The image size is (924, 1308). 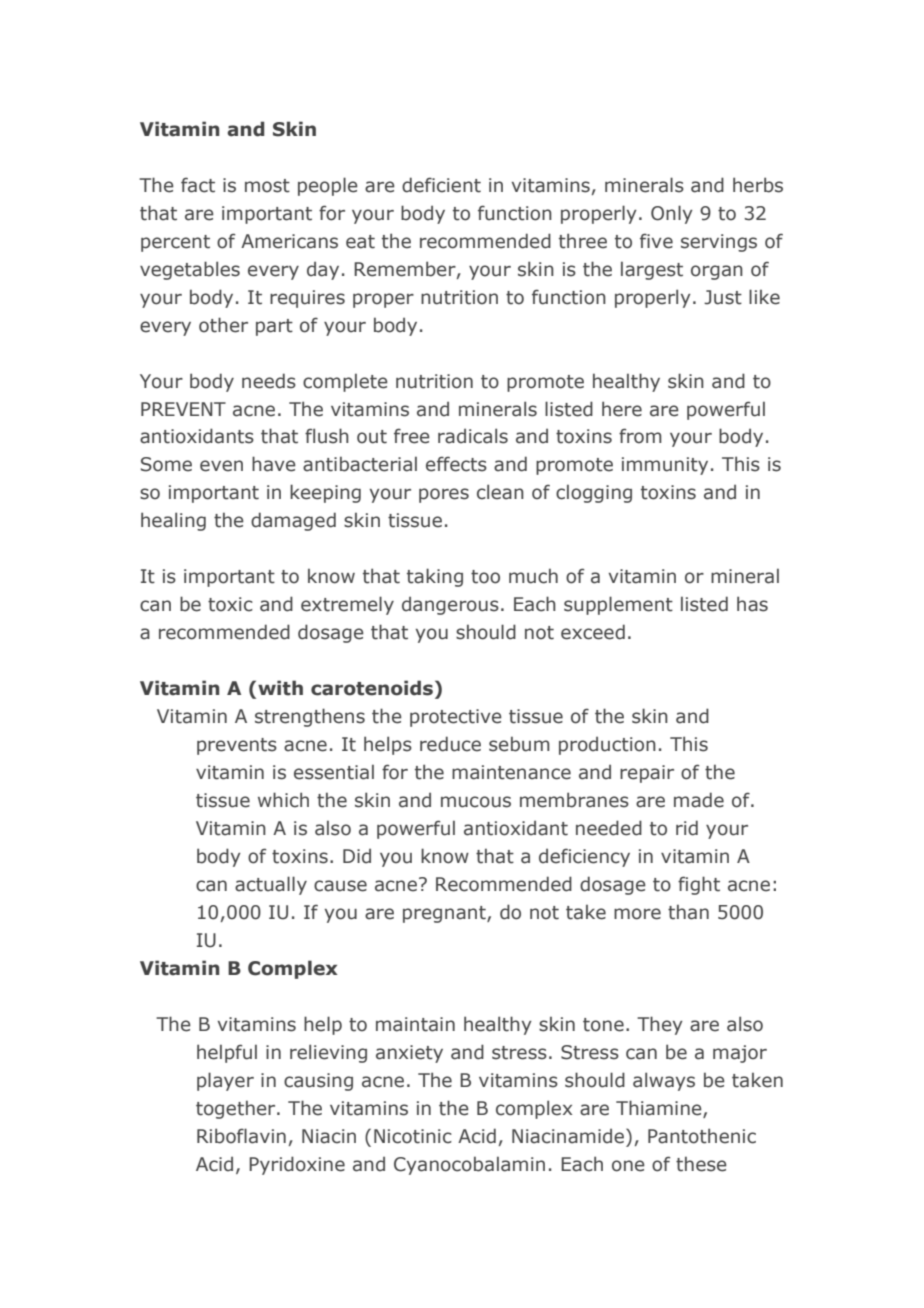 What do you see at coordinates (469, 1165) in the document?
I see `Cyanocobalamin` at bounding box center [469, 1165].
